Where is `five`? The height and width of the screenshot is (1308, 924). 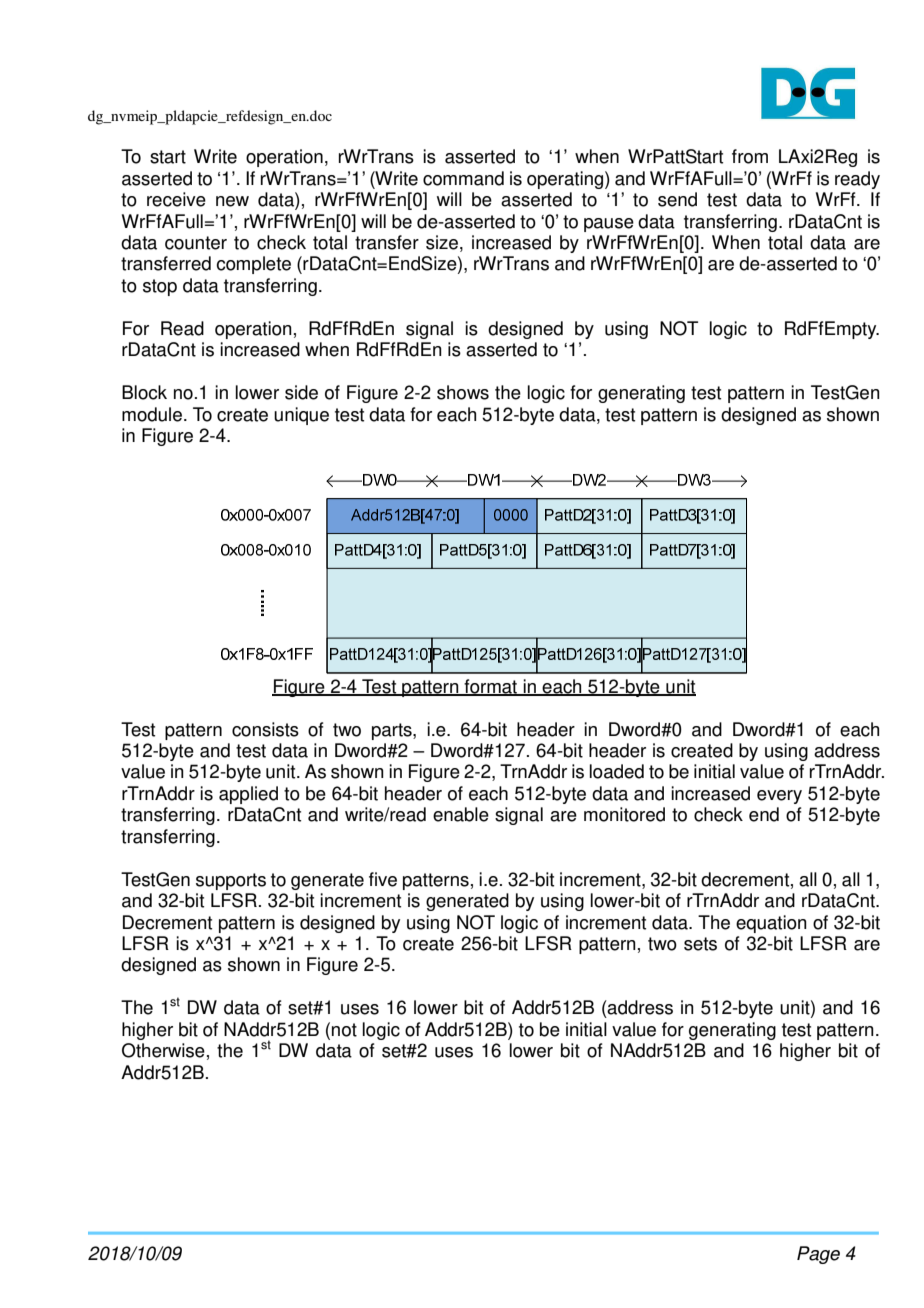
five is located at coordinates (383, 879).
